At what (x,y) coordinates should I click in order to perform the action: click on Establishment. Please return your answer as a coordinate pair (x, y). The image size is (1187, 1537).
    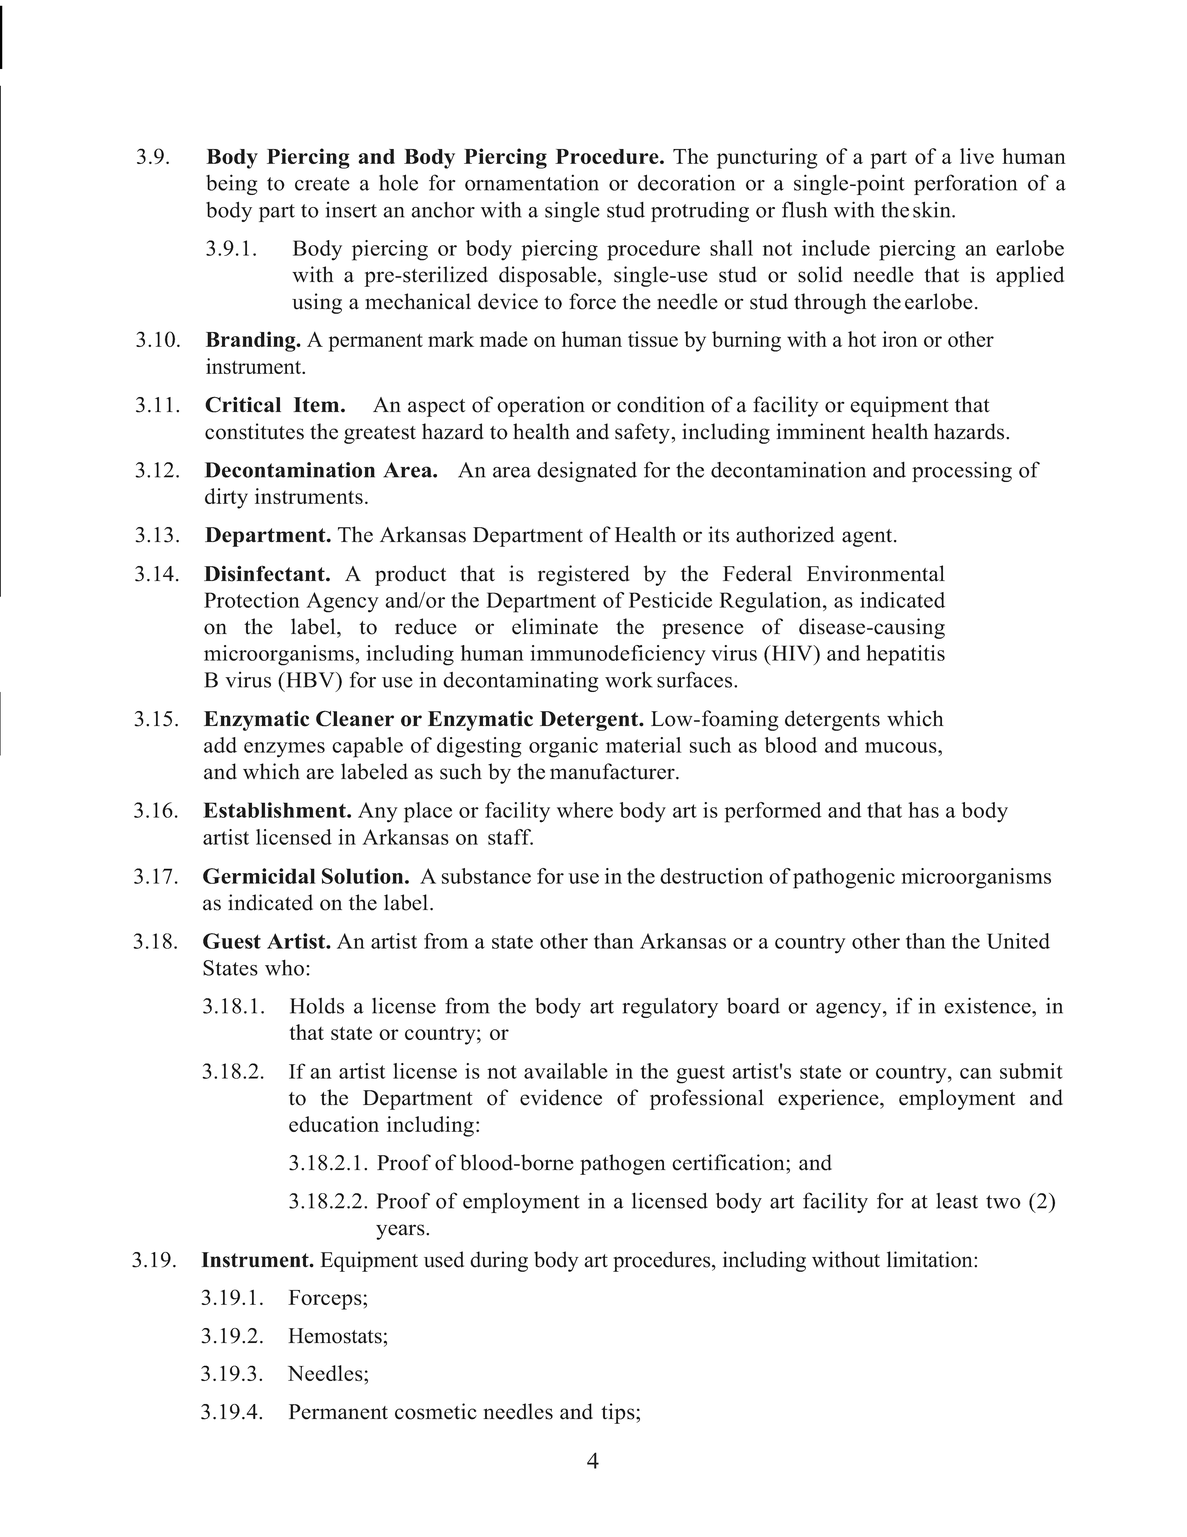
    Looking at the image, I should click on (275, 810).
